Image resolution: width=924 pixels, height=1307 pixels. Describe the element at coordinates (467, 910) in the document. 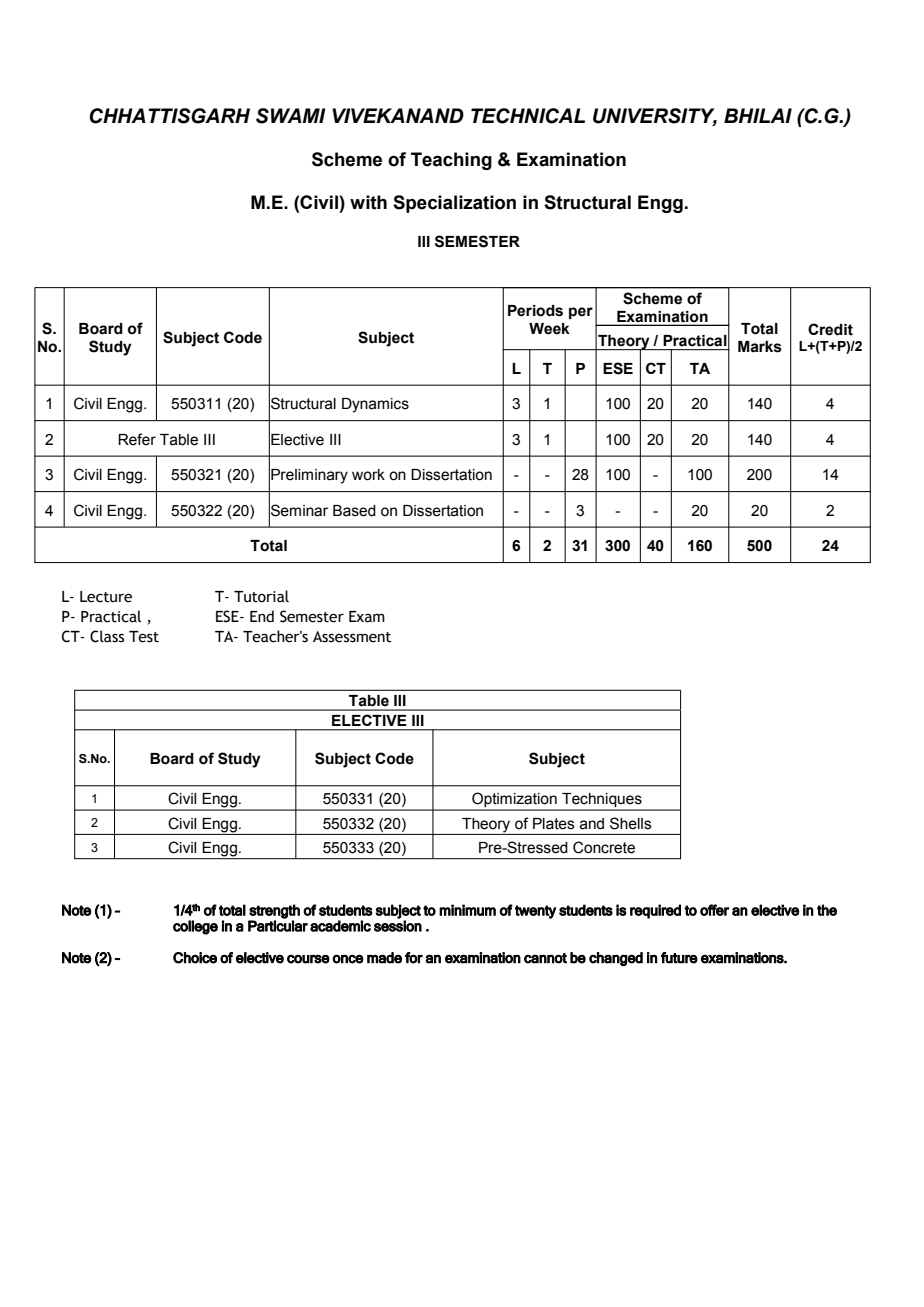

I see `minimum` at that location.
